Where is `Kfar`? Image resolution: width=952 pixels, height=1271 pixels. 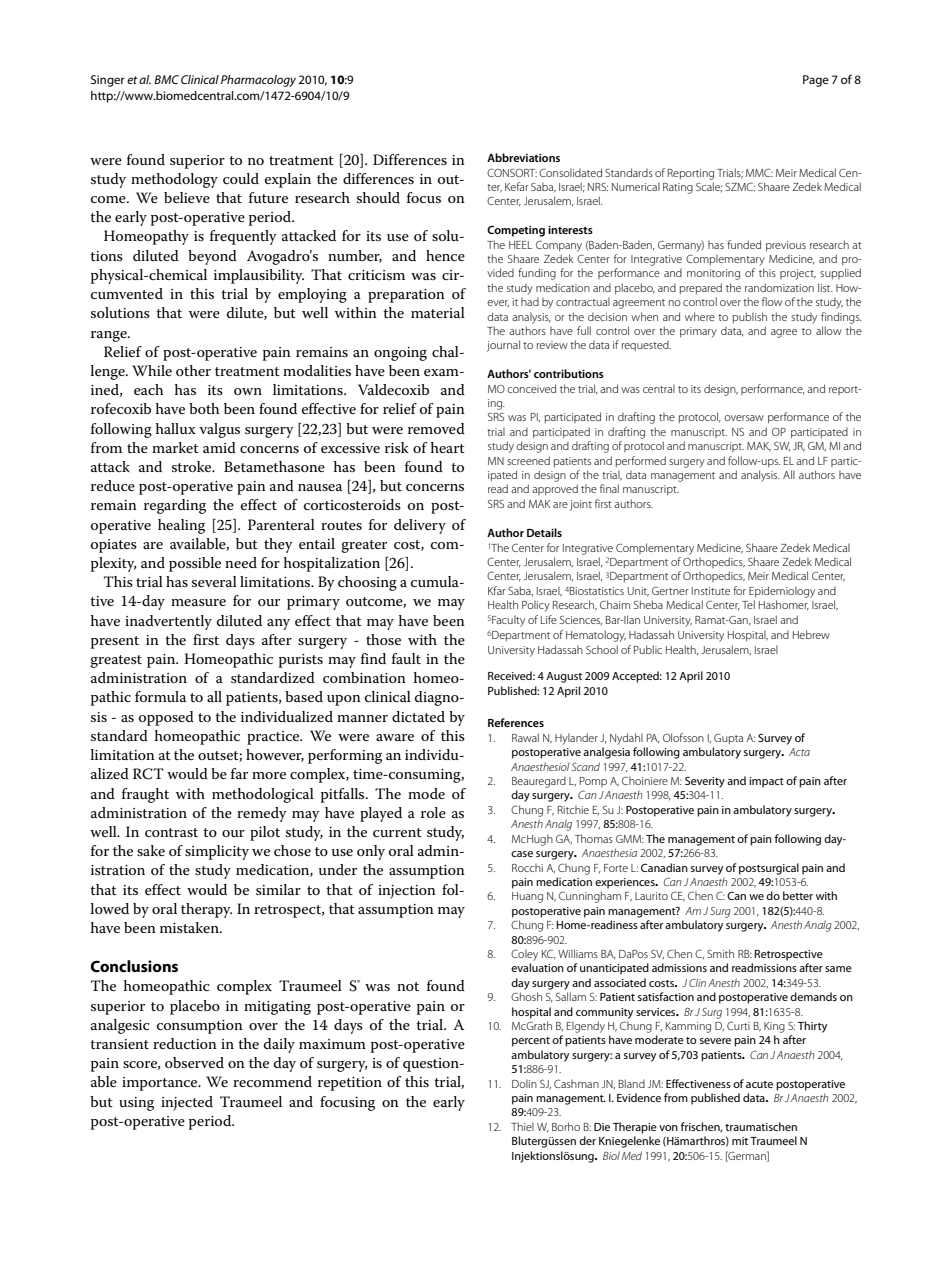
Kfar is located at coordinates (497, 590).
